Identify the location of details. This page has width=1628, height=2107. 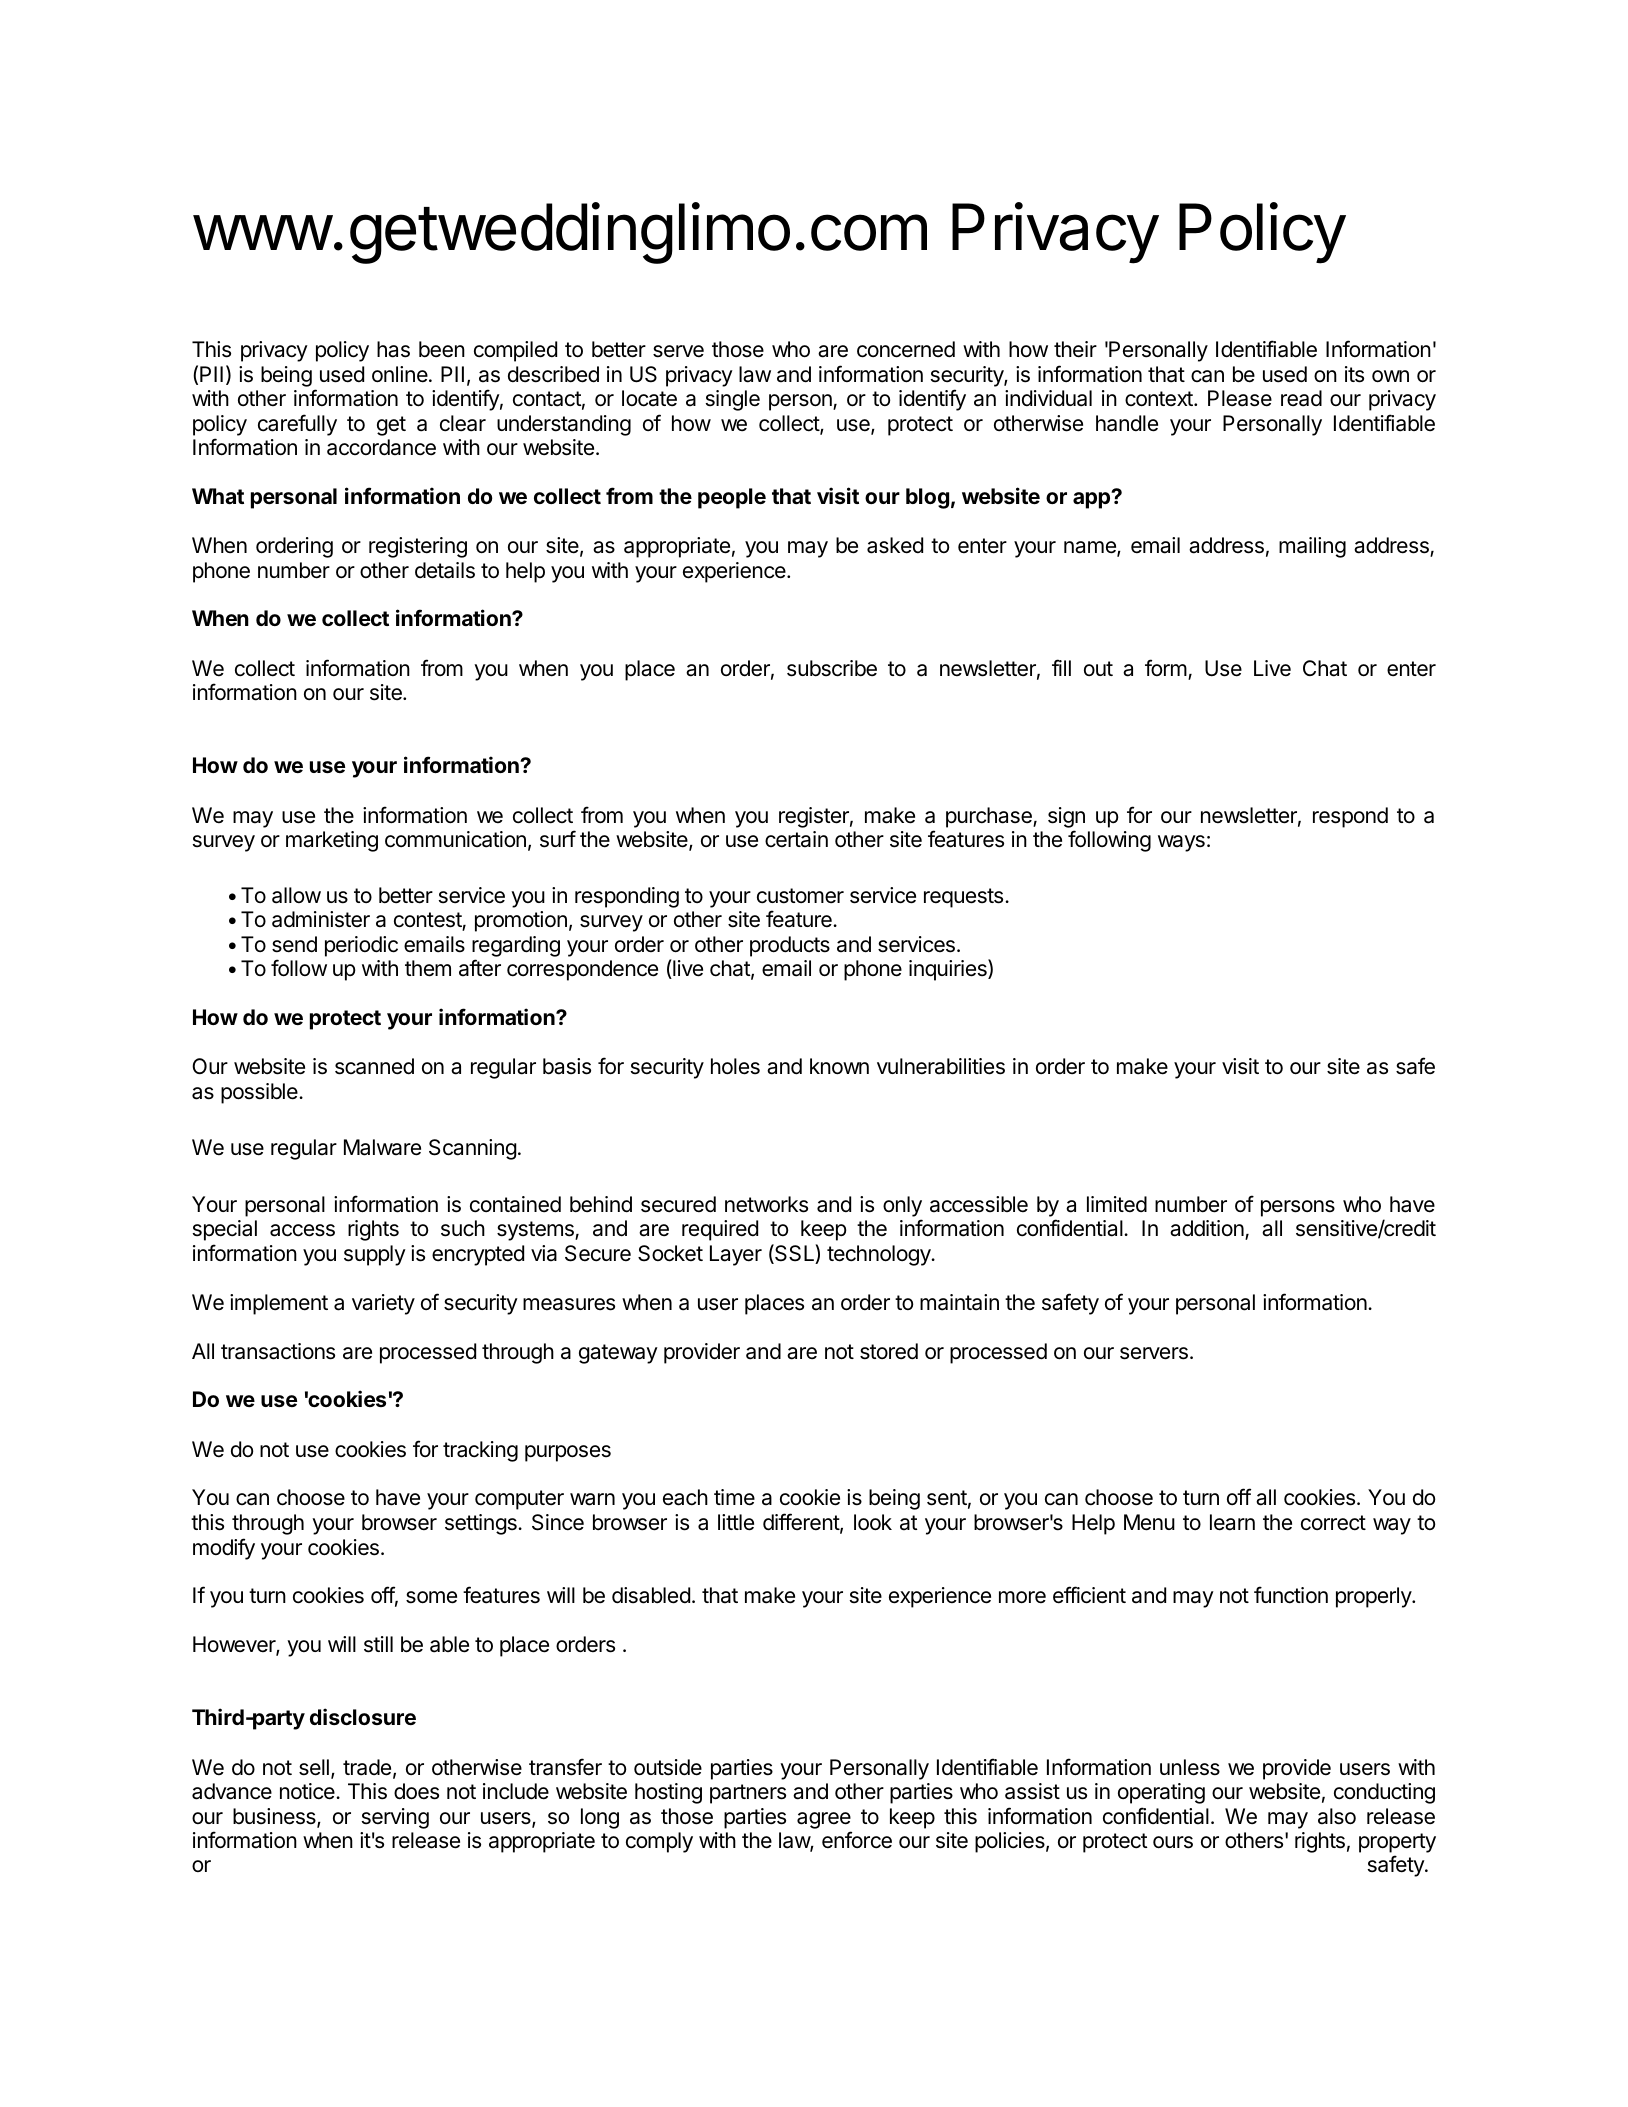
(445, 570).
